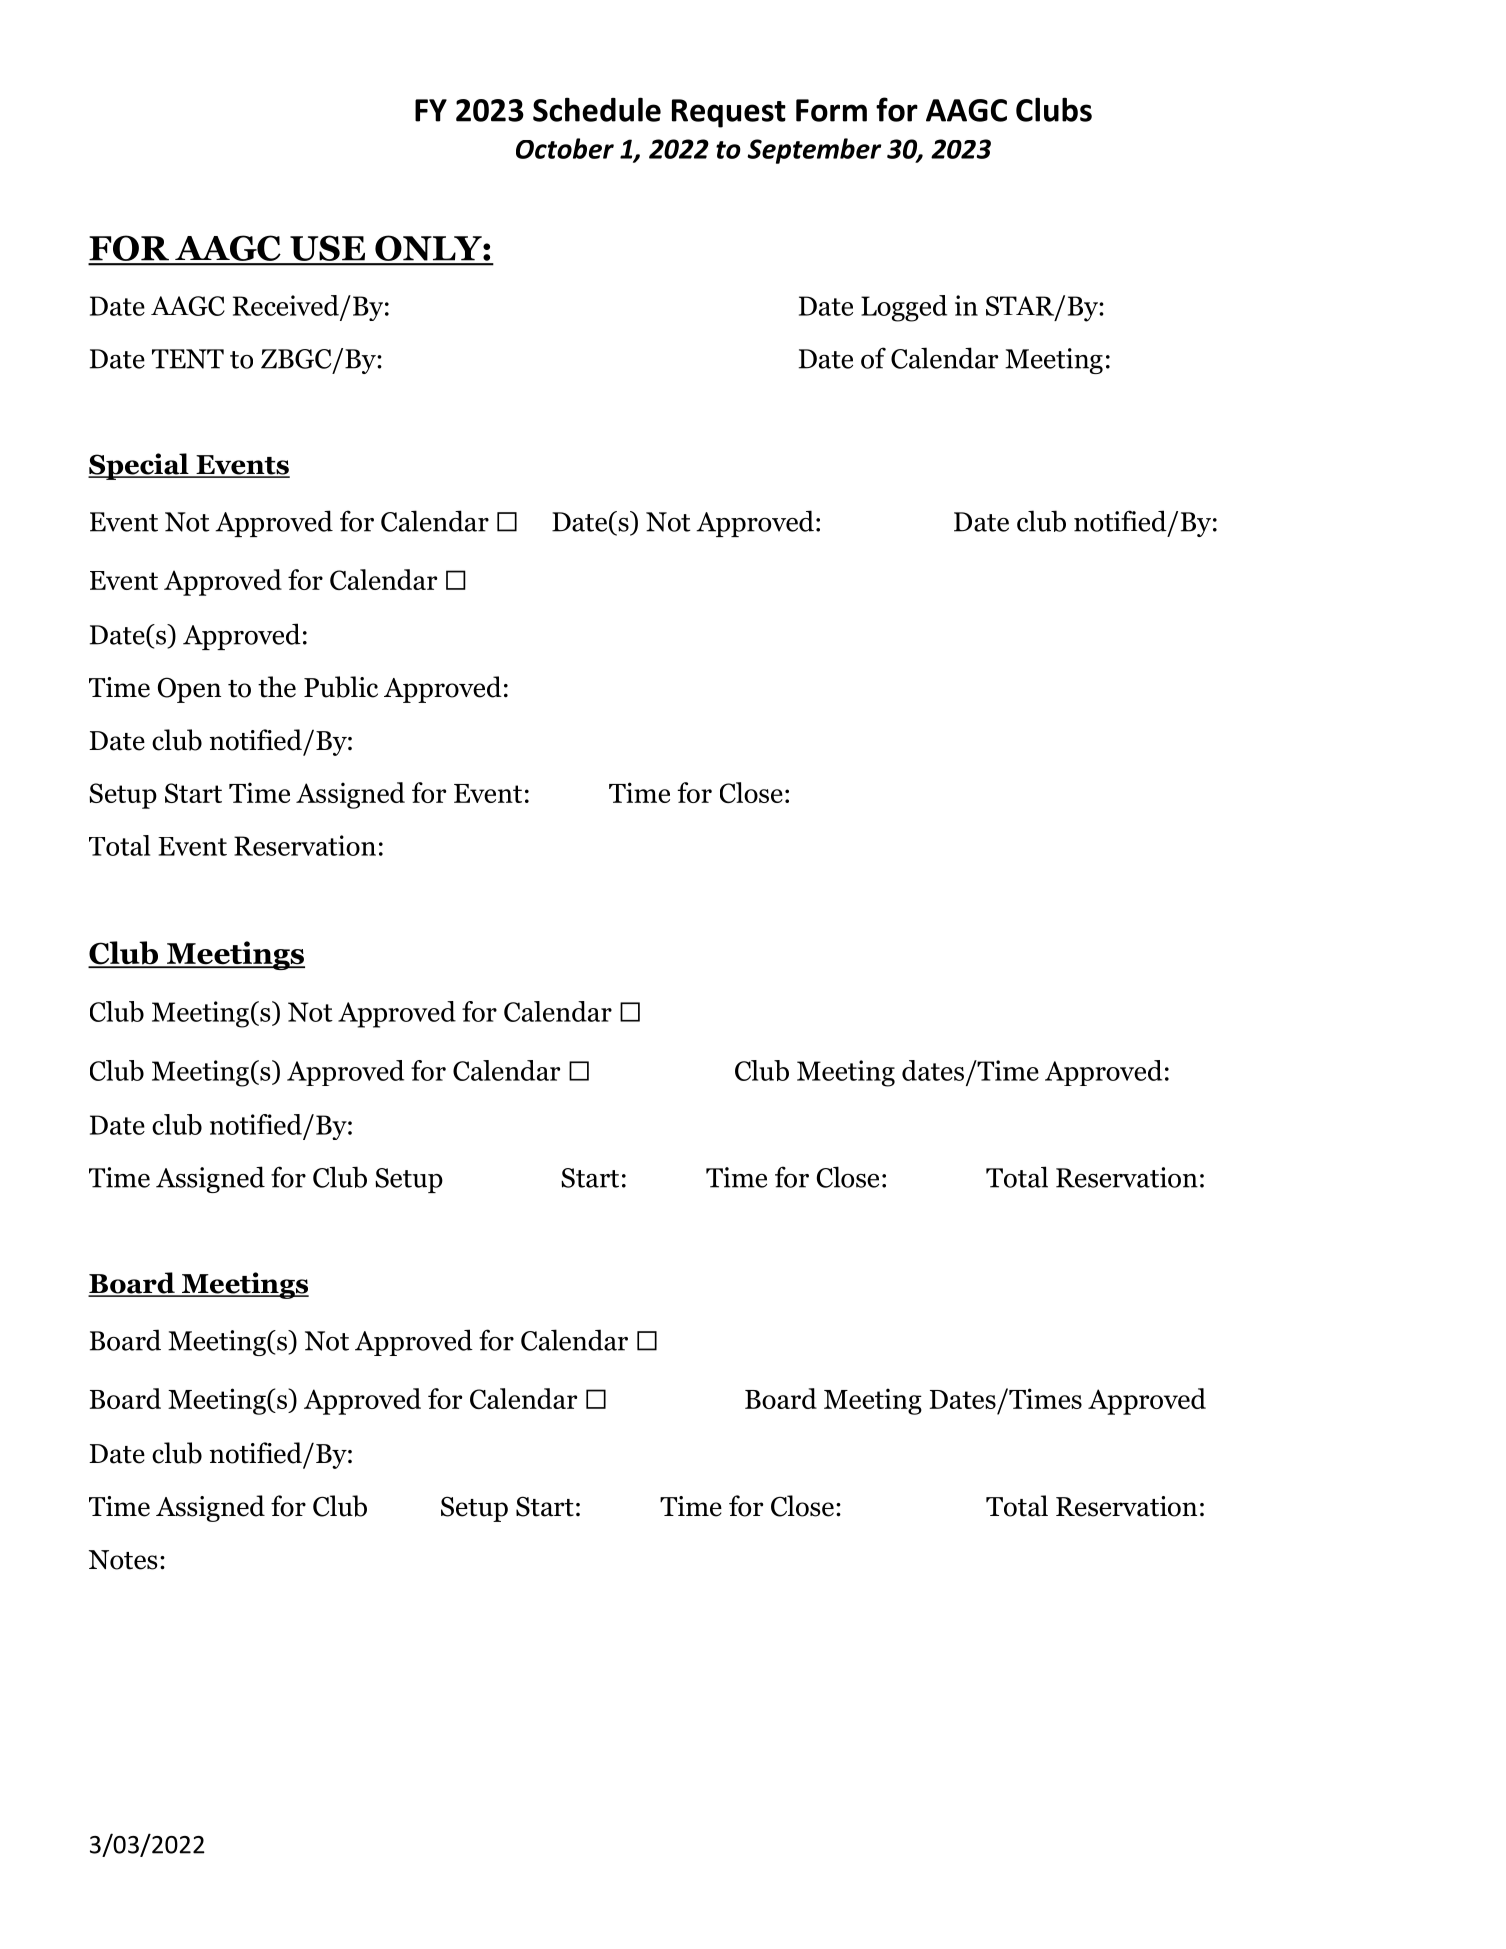 The height and width of the screenshot is (1949, 1506). I want to click on TENT, so click(188, 359).
